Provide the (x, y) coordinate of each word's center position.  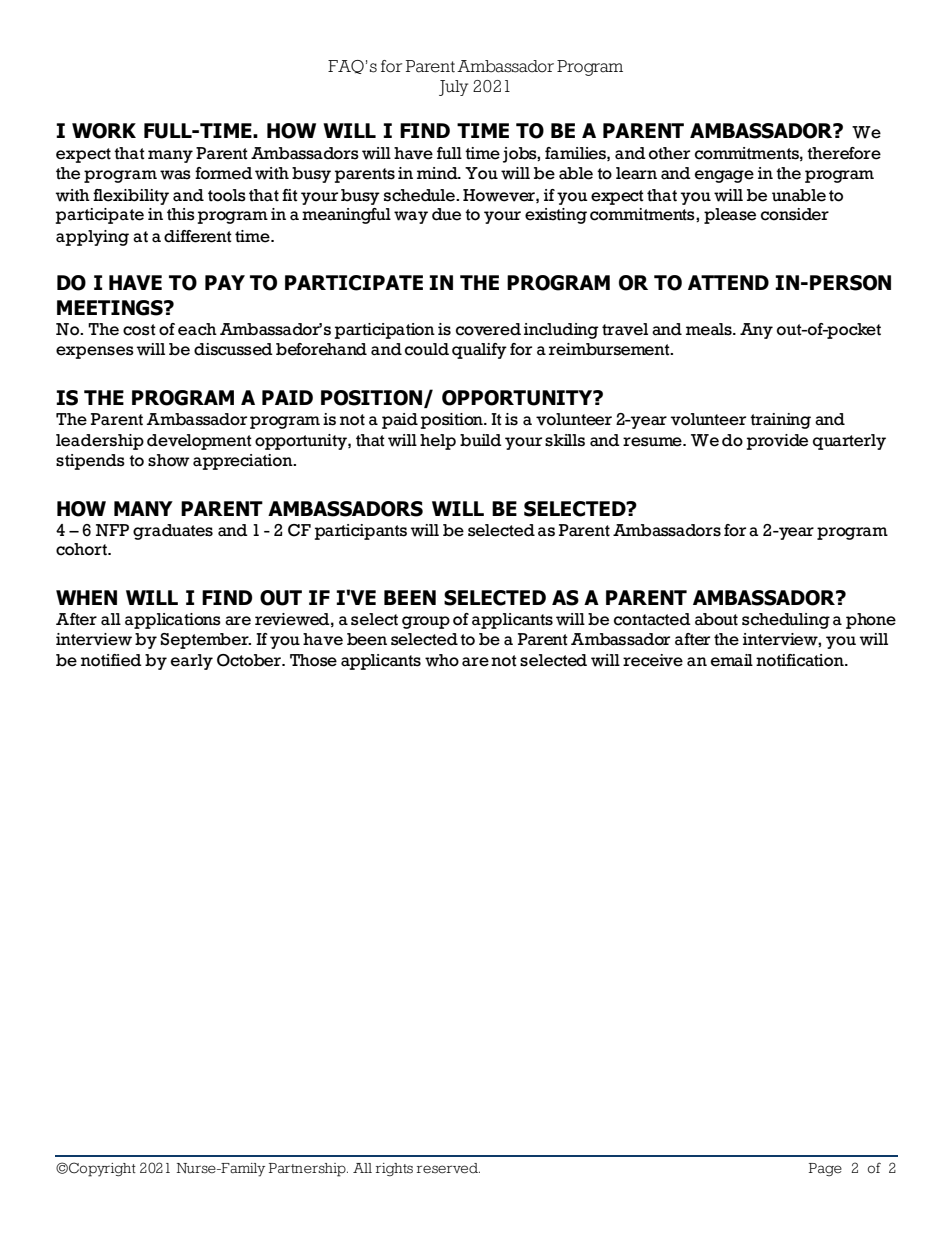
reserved (448, 1168)
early (192, 662)
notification (801, 660)
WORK (104, 131)
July (453, 88)
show (169, 460)
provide (777, 442)
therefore (844, 153)
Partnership (308, 1170)
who (442, 660)
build (481, 440)
